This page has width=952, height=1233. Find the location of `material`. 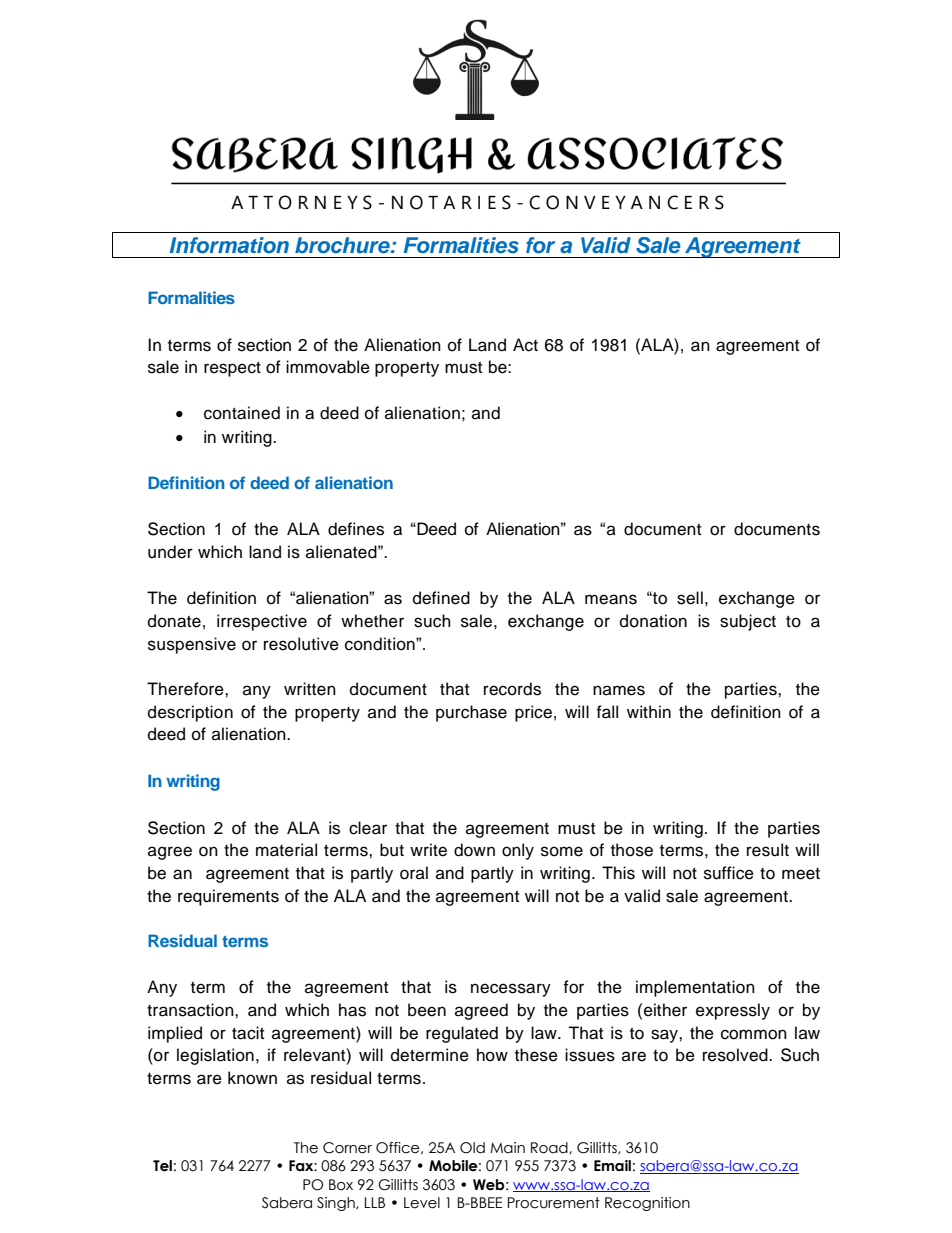

material is located at coordinates (286, 850).
